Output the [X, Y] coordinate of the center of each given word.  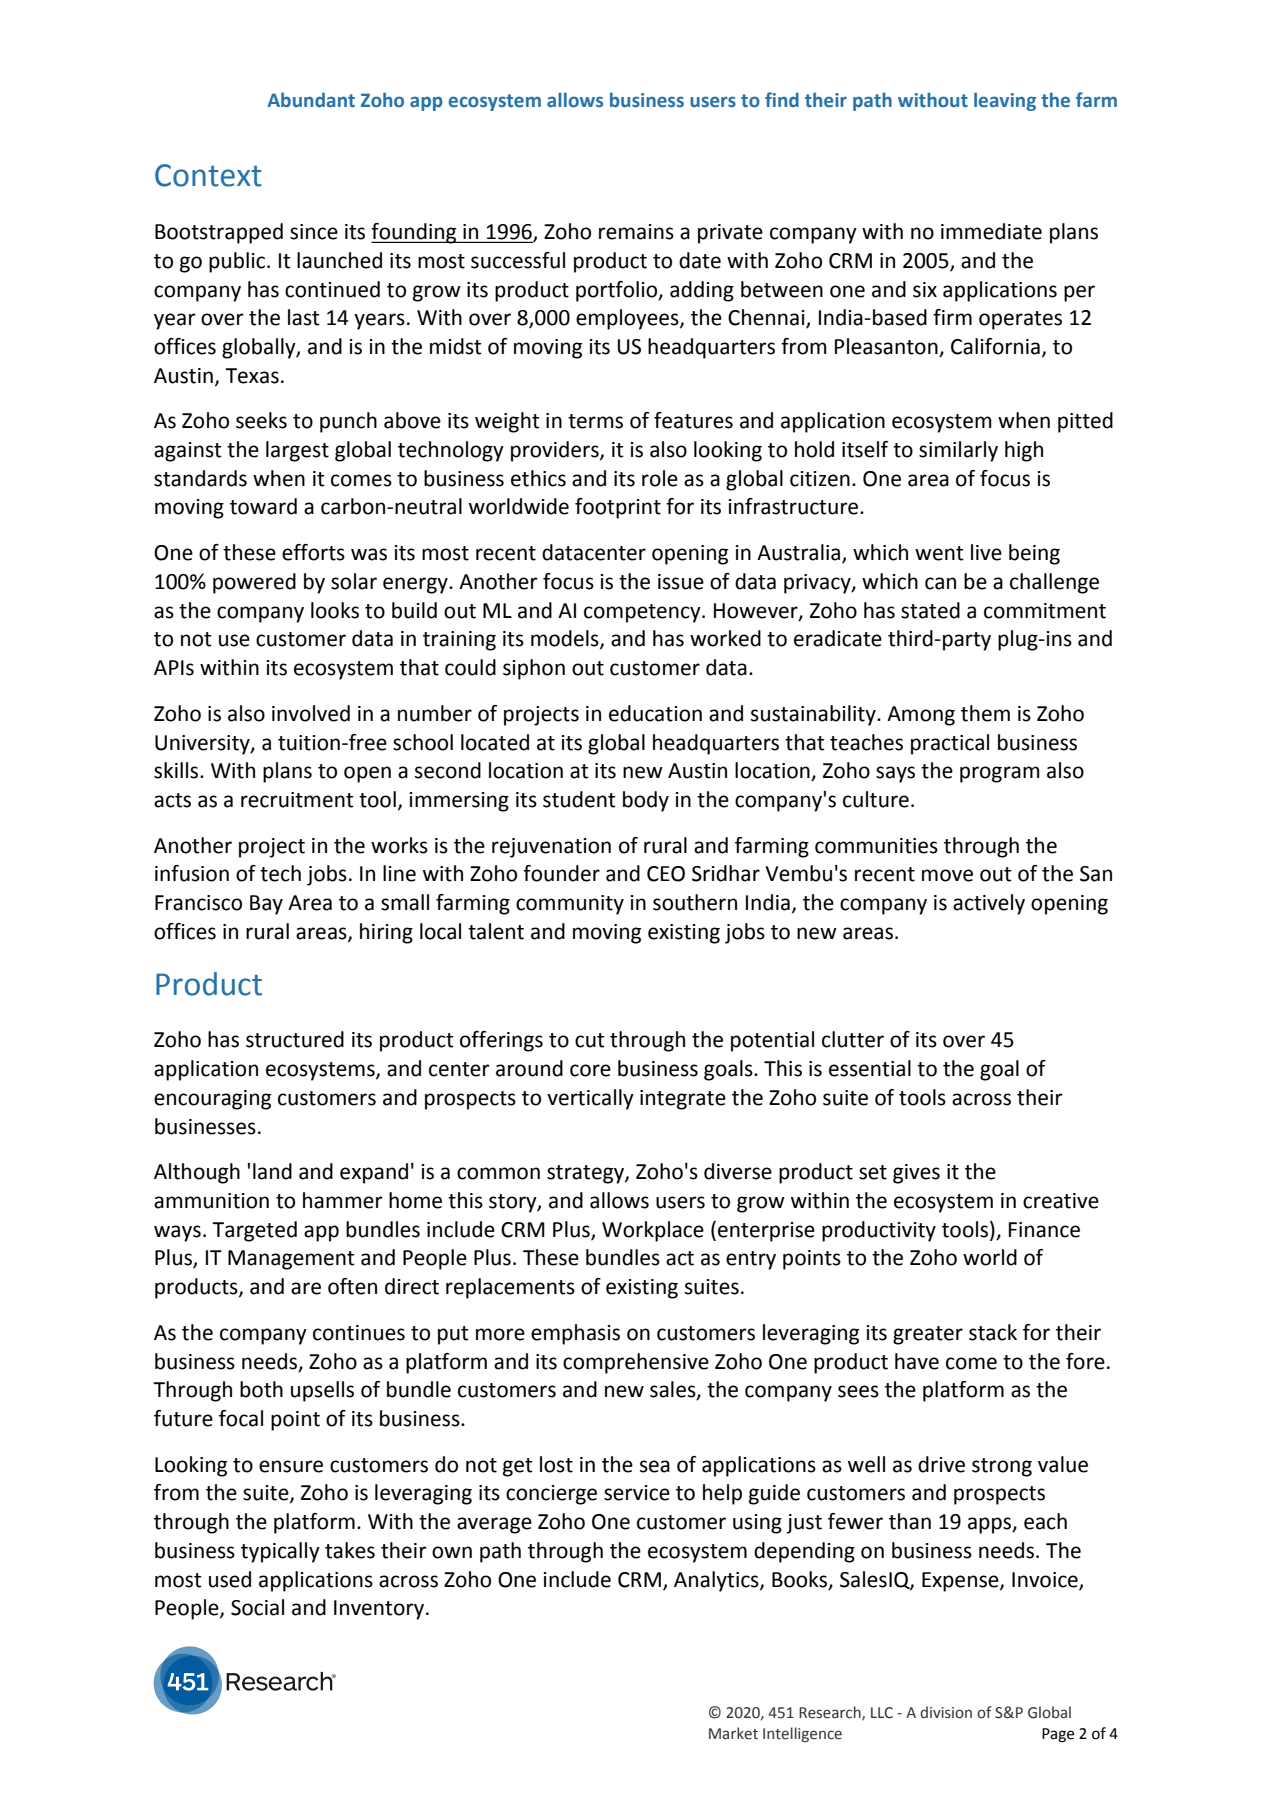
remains [636, 232]
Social [257, 1607]
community [570, 905]
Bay [266, 905]
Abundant [311, 100]
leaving [1005, 101]
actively [989, 904]
